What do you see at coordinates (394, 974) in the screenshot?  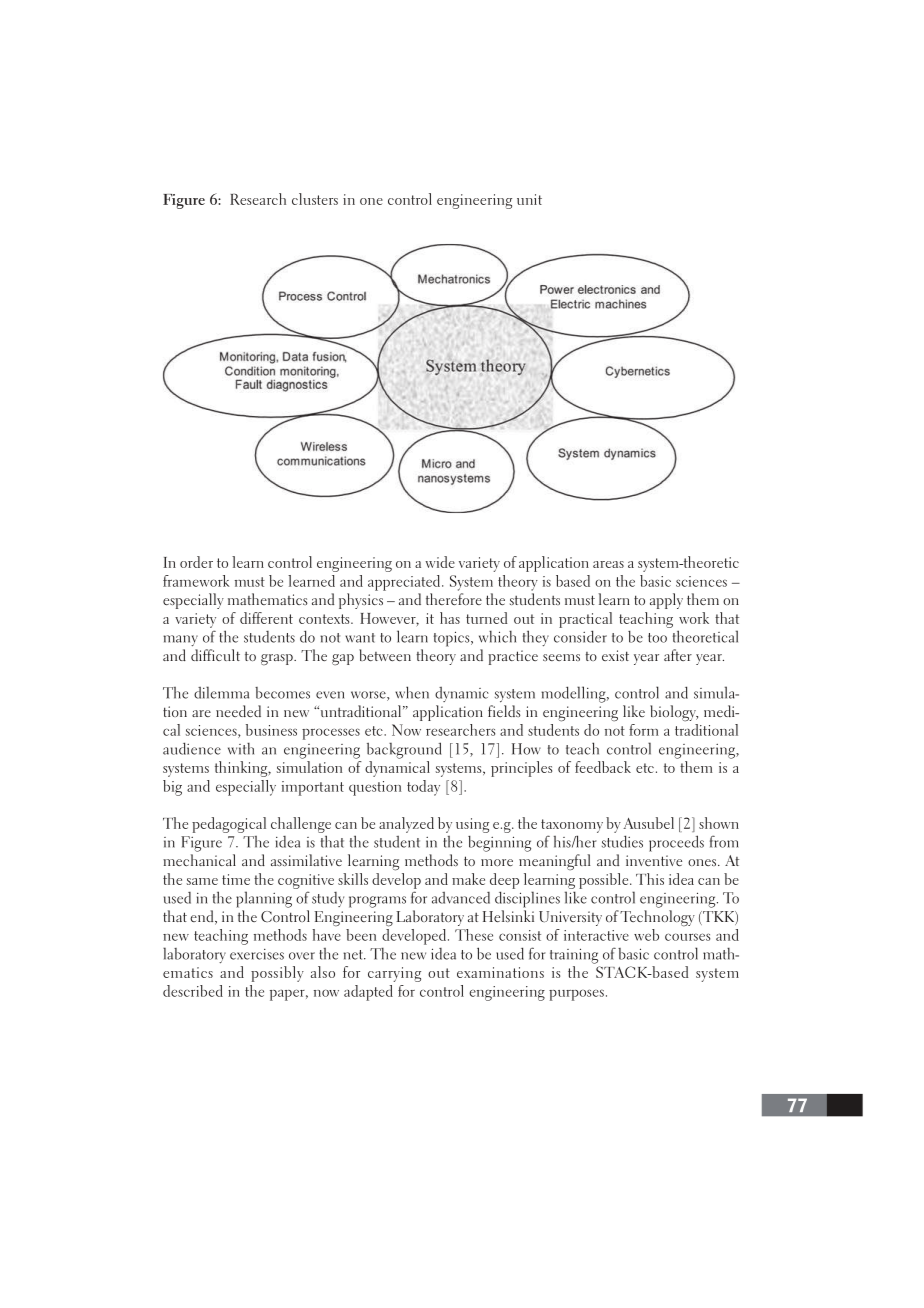 I see `carrying` at bounding box center [394, 974].
